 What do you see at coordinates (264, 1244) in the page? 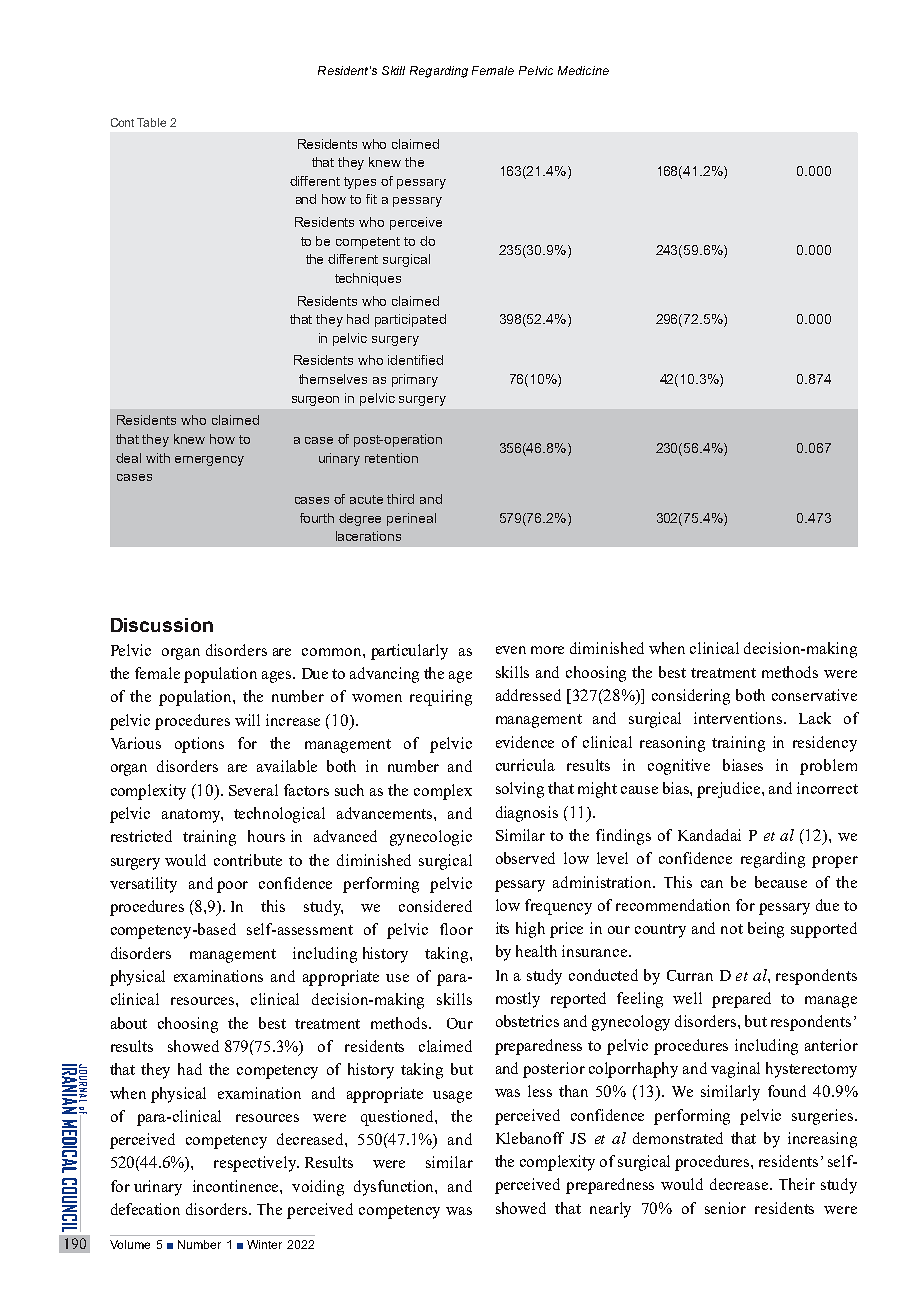
I see `Winter` at bounding box center [264, 1244].
